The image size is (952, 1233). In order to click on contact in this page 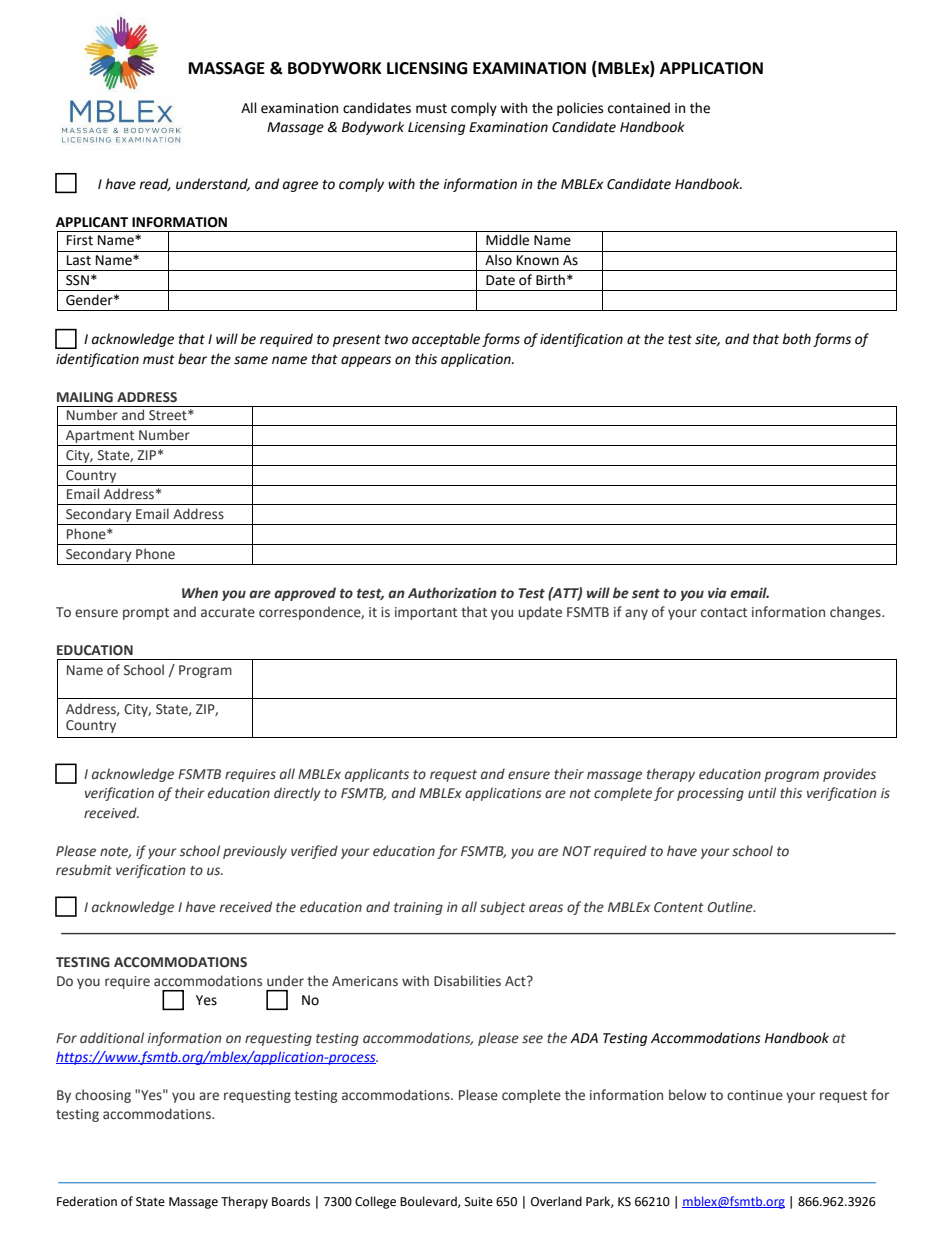, I will do `click(724, 612)`.
